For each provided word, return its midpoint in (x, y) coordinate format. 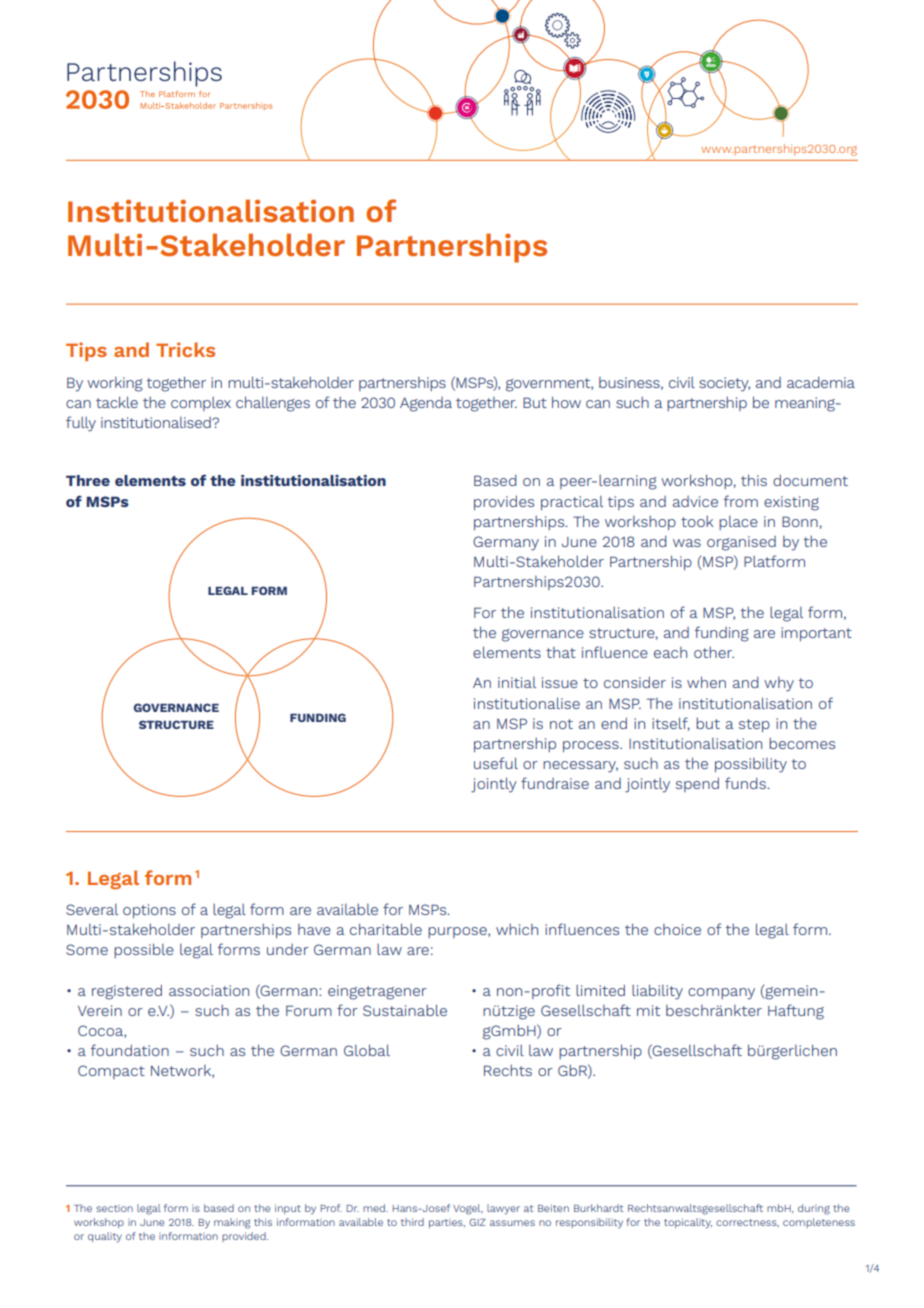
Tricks (185, 349)
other (714, 652)
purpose (458, 932)
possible (144, 950)
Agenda (426, 404)
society (724, 384)
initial (517, 682)
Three (88, 480)
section (115, 1208)
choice (677, 929)
